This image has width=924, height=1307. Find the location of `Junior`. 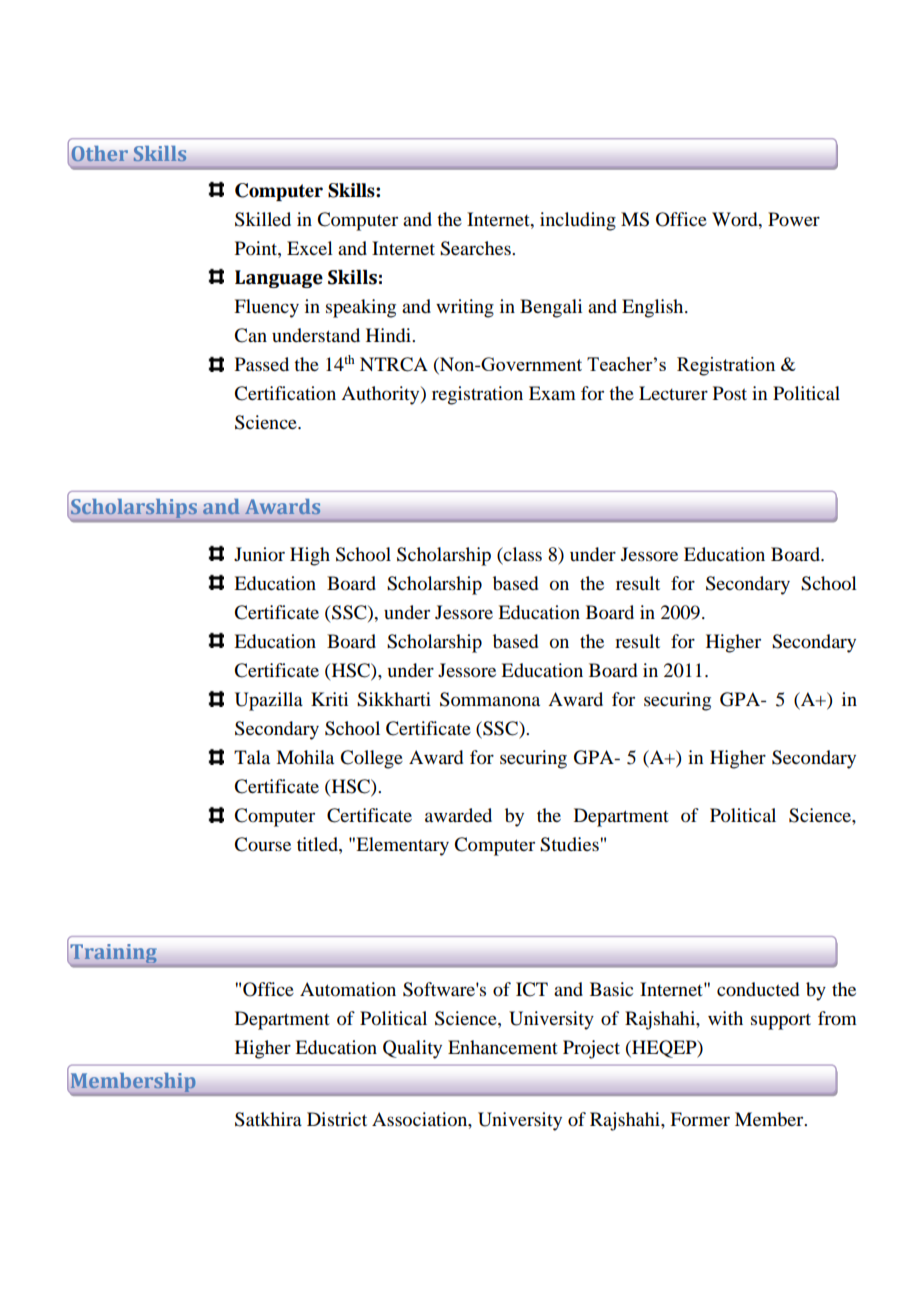

Junior is located at coordinates (259, 554).
